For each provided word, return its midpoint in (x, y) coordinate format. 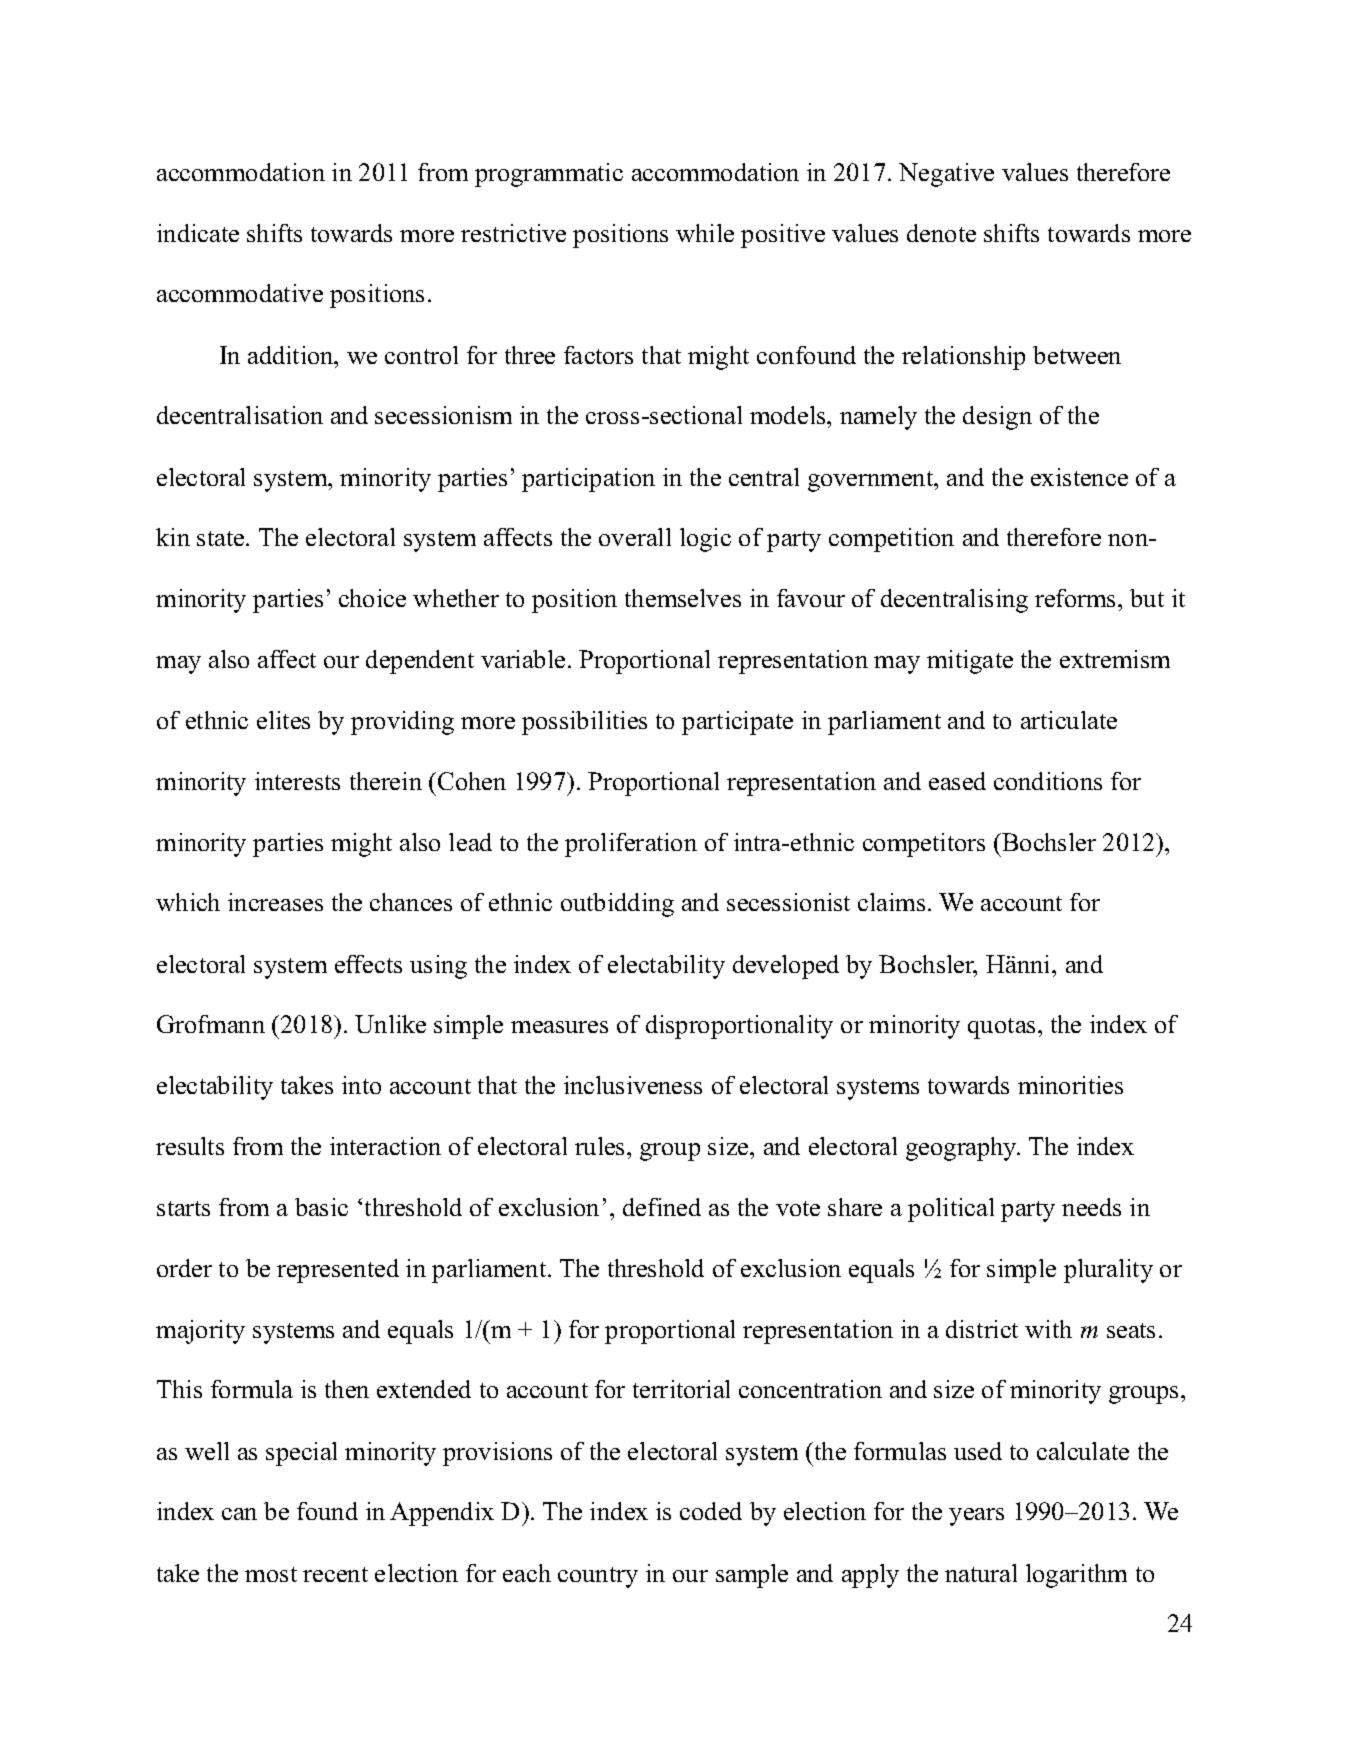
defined (662, 1207)
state (222, 538)
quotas (1001, 1028)
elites (283, 720)
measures (559, 1027)
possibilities (584, 723)
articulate (1069, 720)
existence (1079, 477)
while (705, 233)
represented (338, 1271)
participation (588, 480)
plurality (1108, 1271)
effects (368, 964)
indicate (198, 233)
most (271, 1574)
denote (941, 233)
